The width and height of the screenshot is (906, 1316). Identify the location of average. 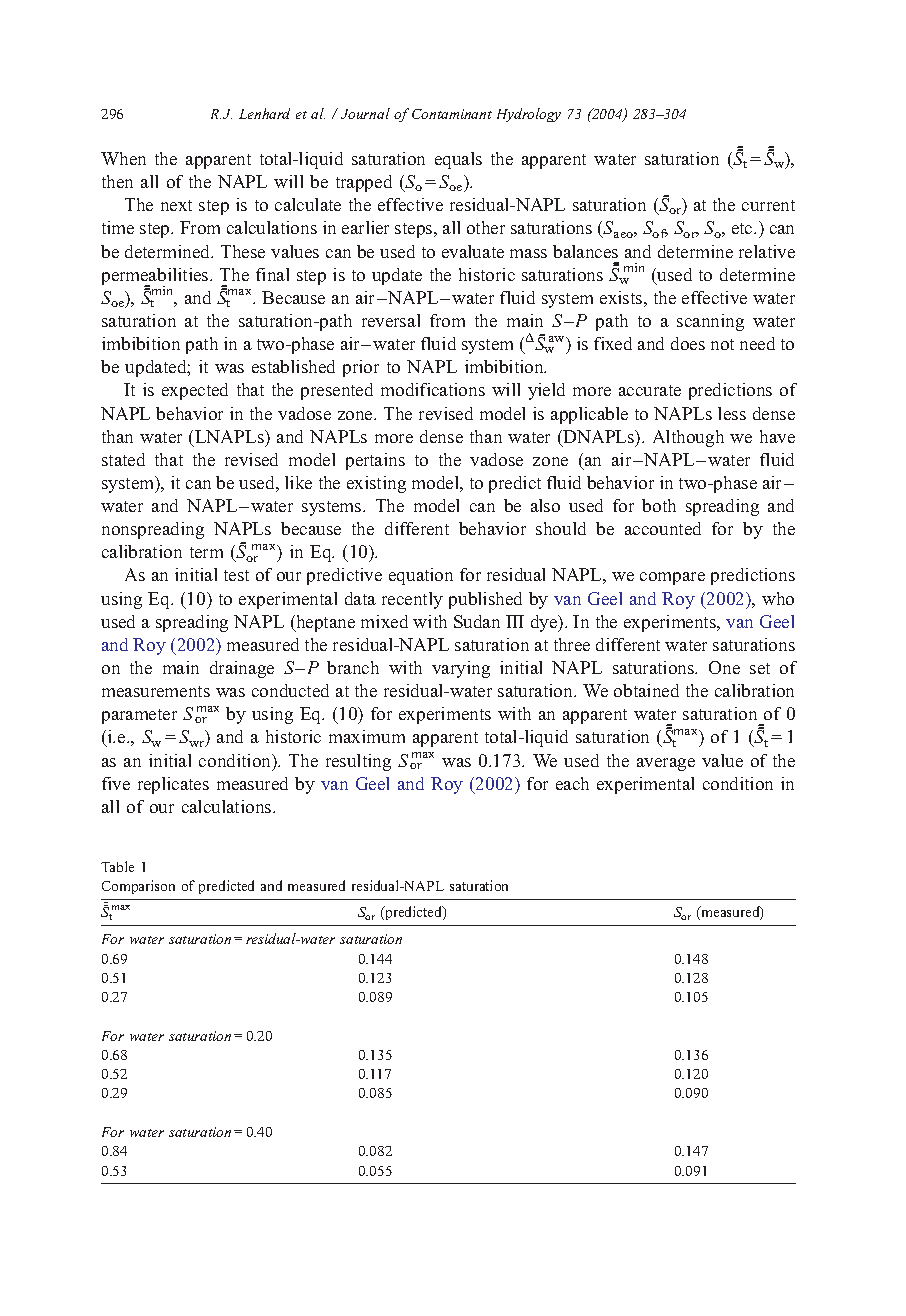
(666, 764).
